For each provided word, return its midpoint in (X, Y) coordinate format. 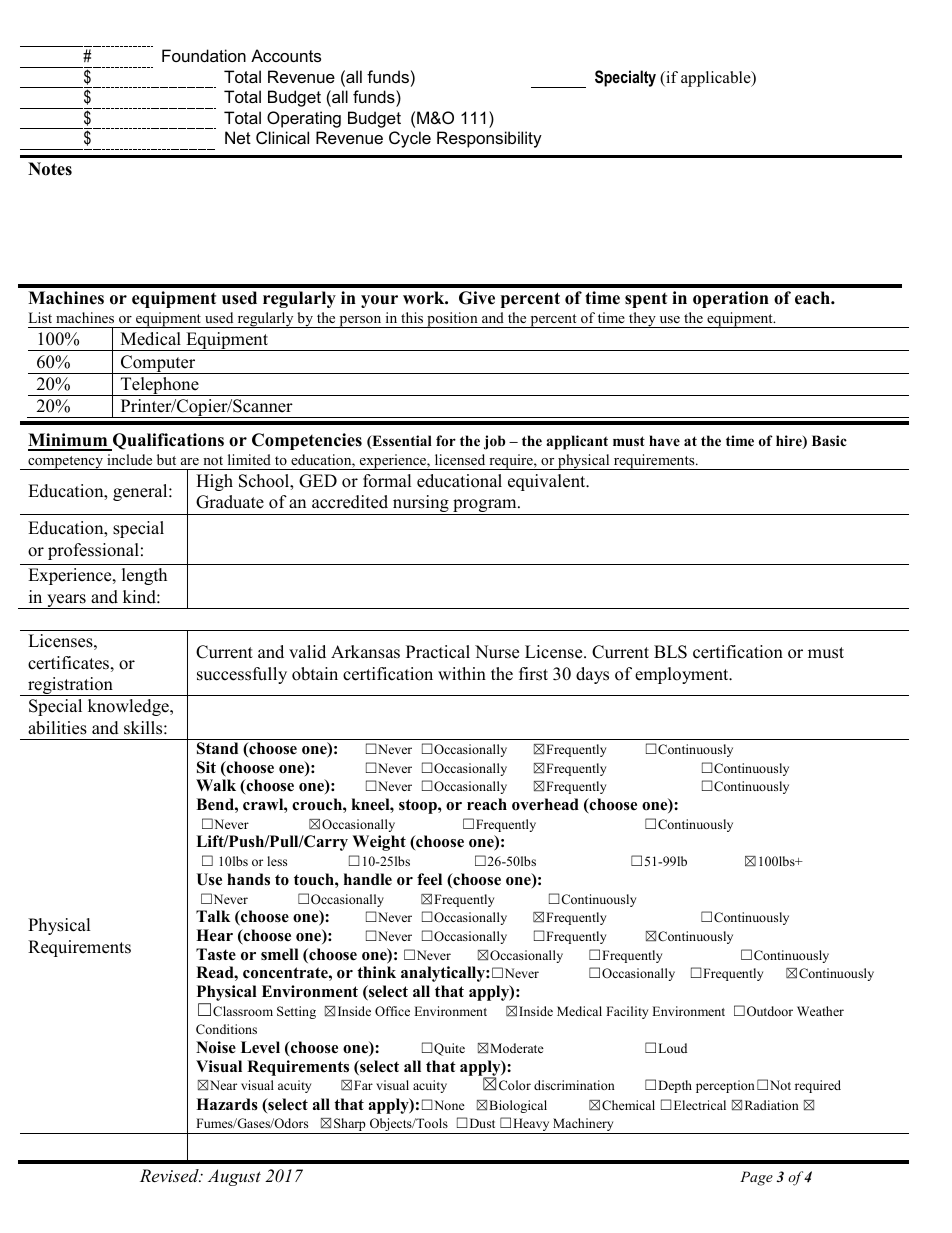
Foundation (204, 55)
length (144, 576)
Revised (170, 1175)
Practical (438, 652)
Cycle (410, 139)
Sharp (350, 1126)
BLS (670, 652)
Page (756, 1178)
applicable (717, 79)
